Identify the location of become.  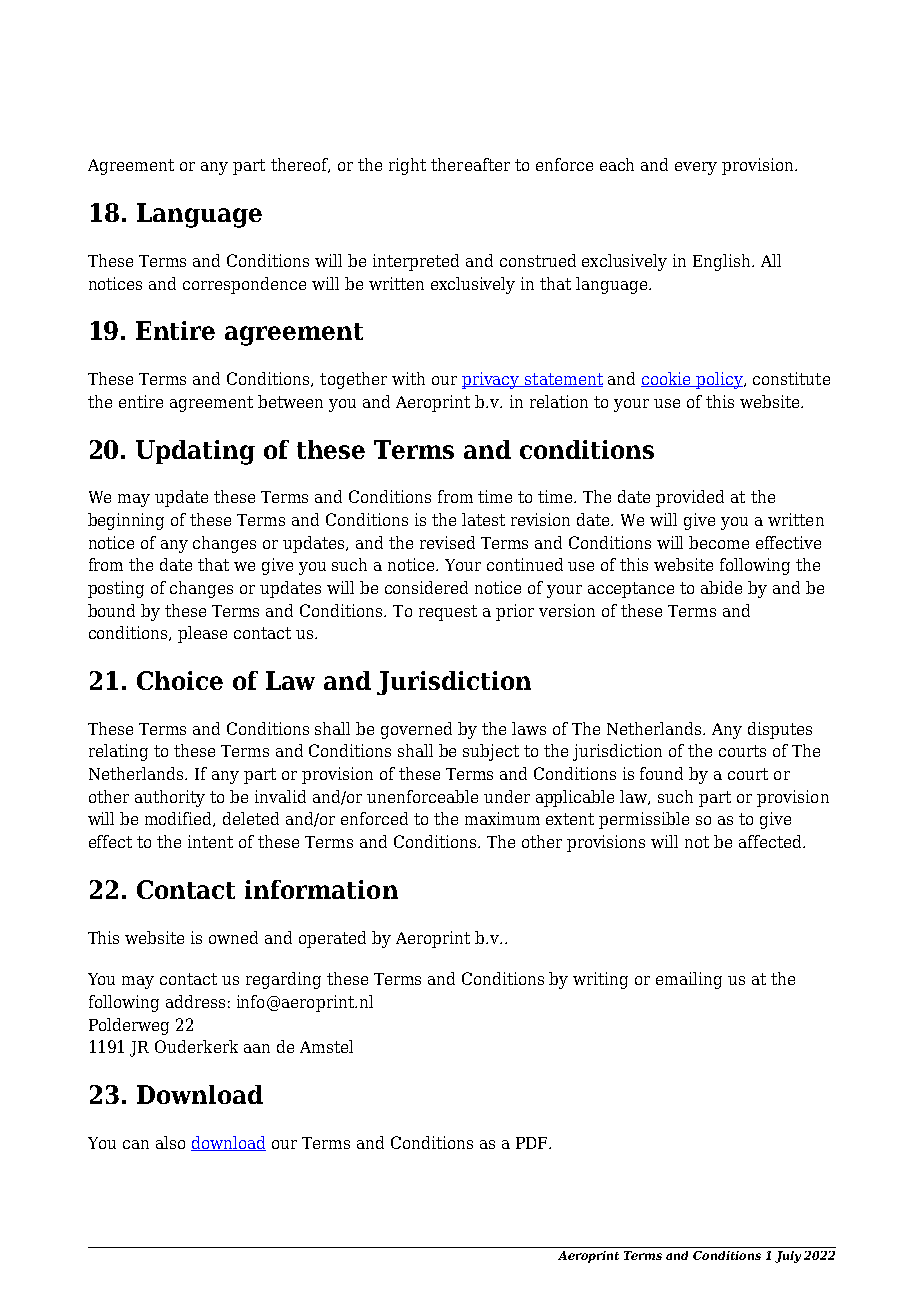
(719, 542).
